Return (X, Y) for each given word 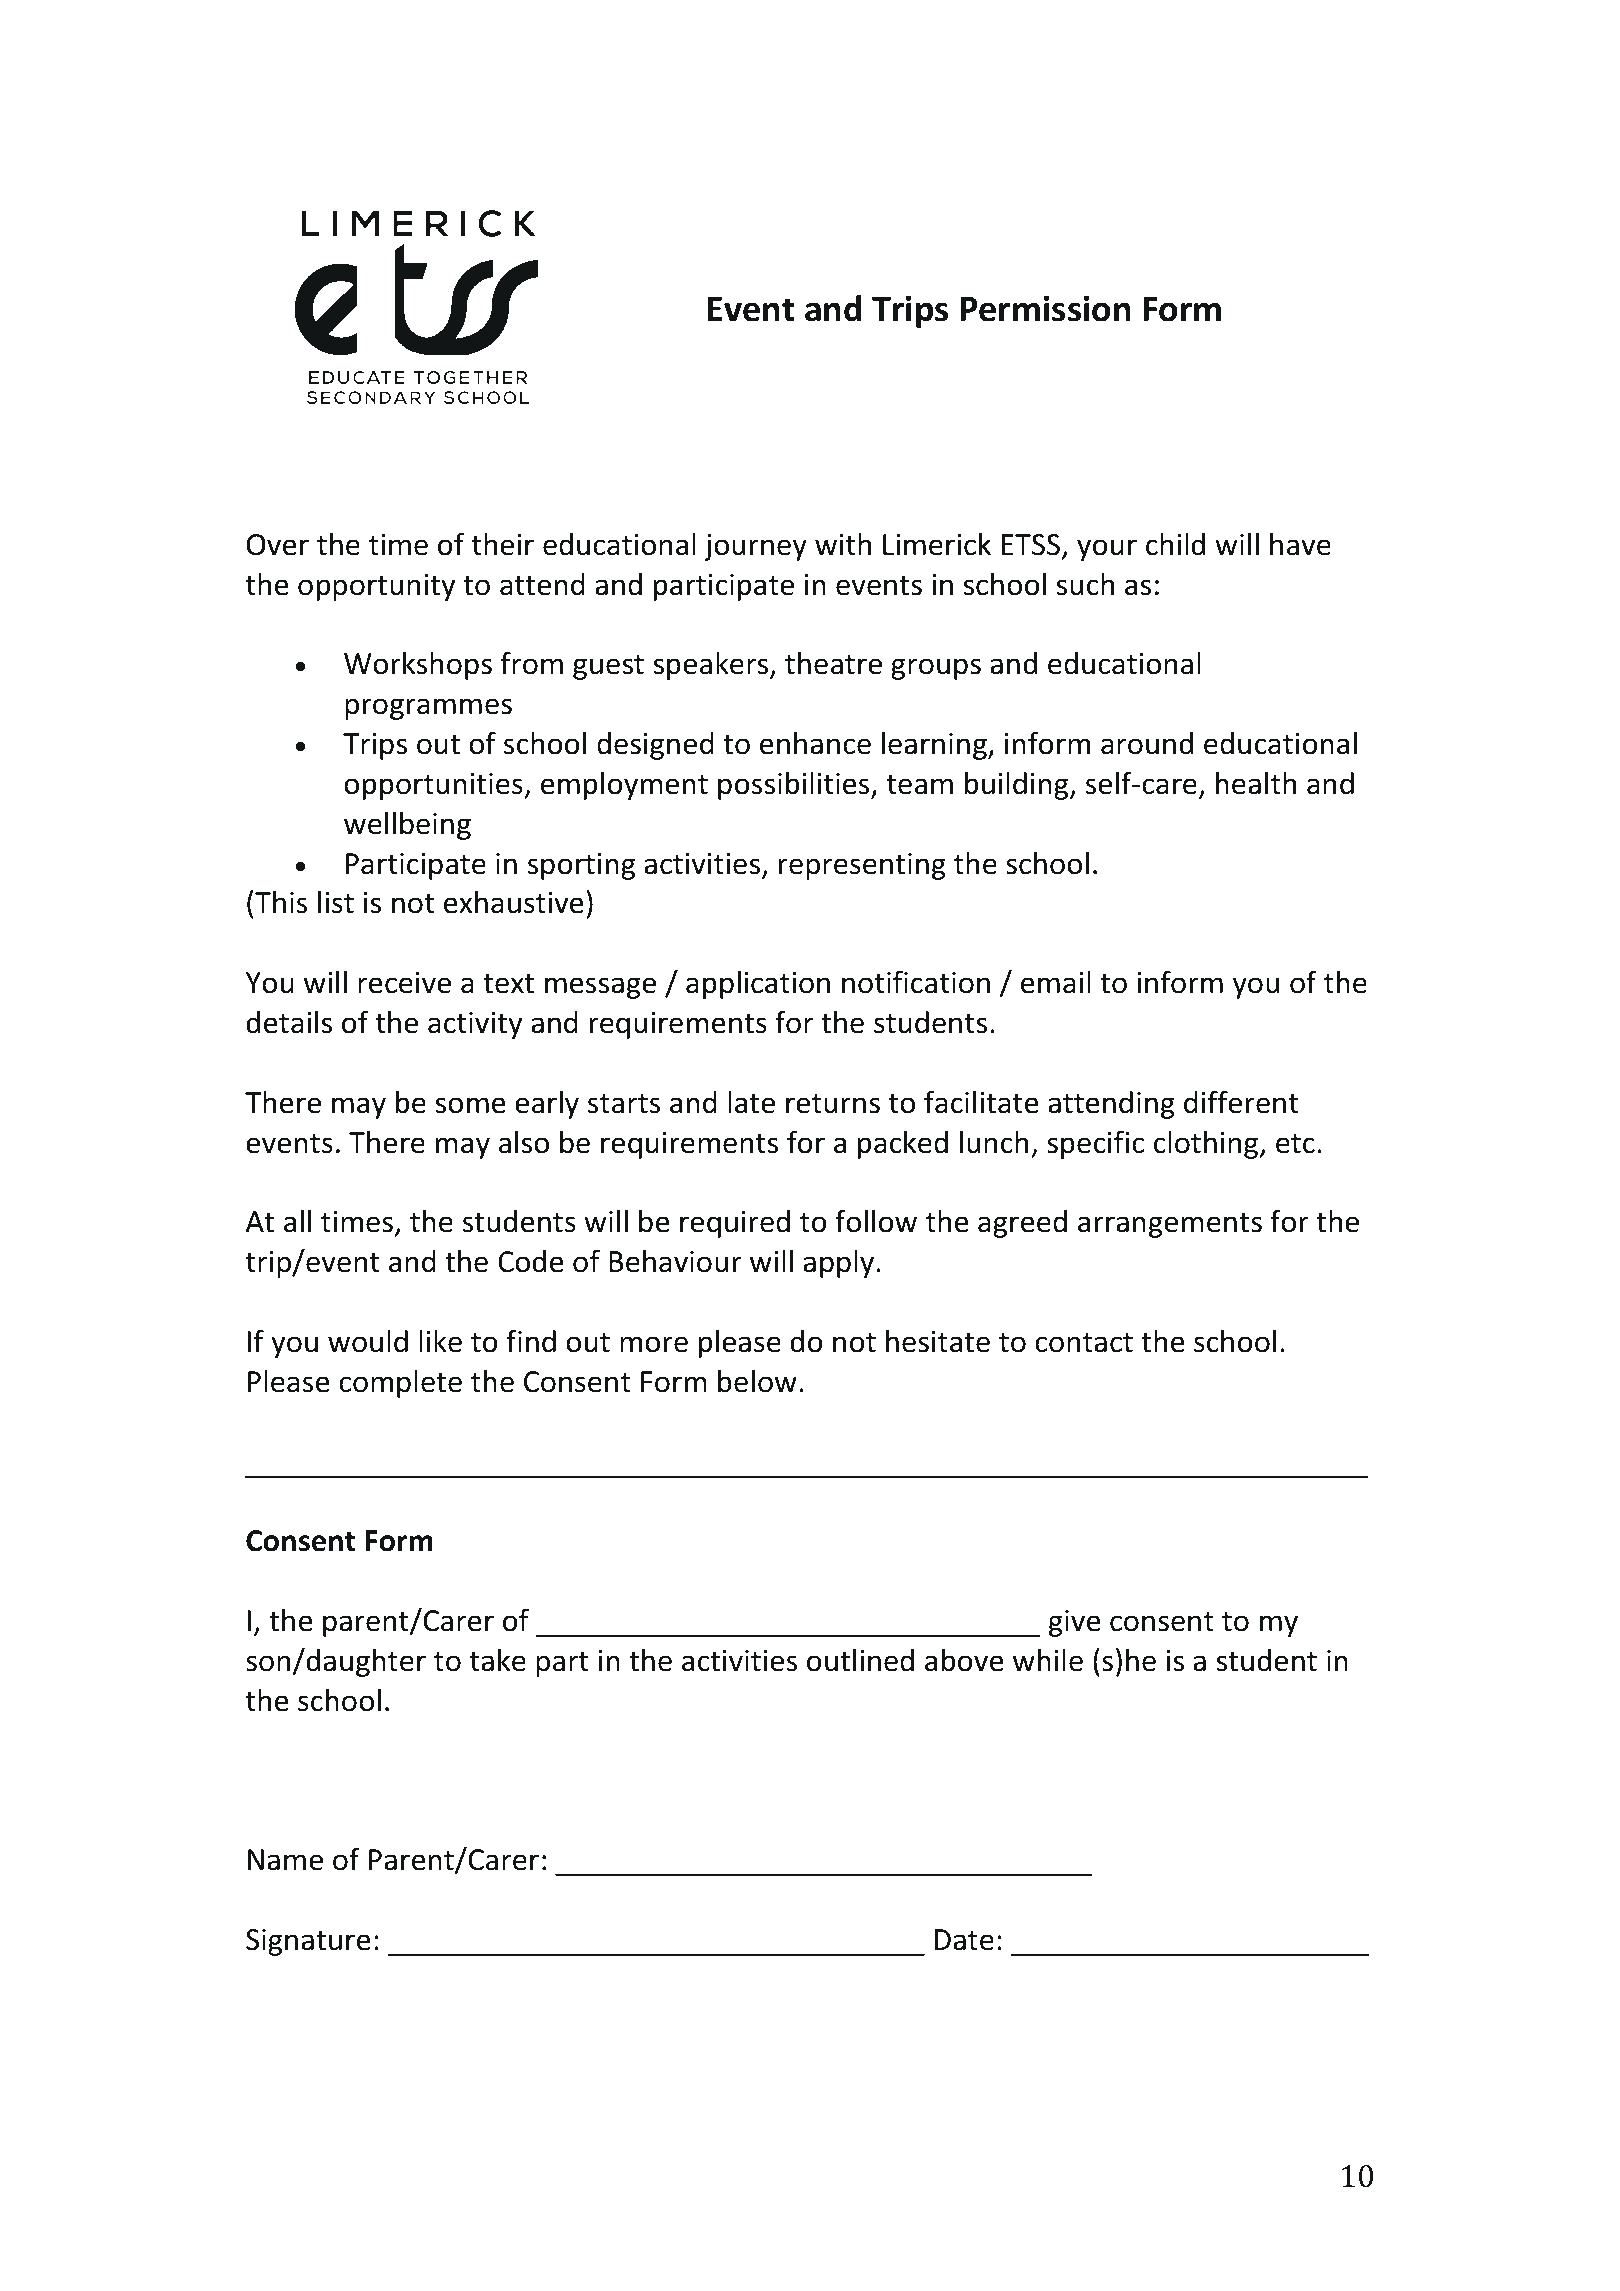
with (843, 544)
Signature (308, 1942)
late (751, 1102)
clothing (1207, 1144)
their (503, 544)
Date (964, 1940)
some (470, 1105)
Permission (1045, 308)
